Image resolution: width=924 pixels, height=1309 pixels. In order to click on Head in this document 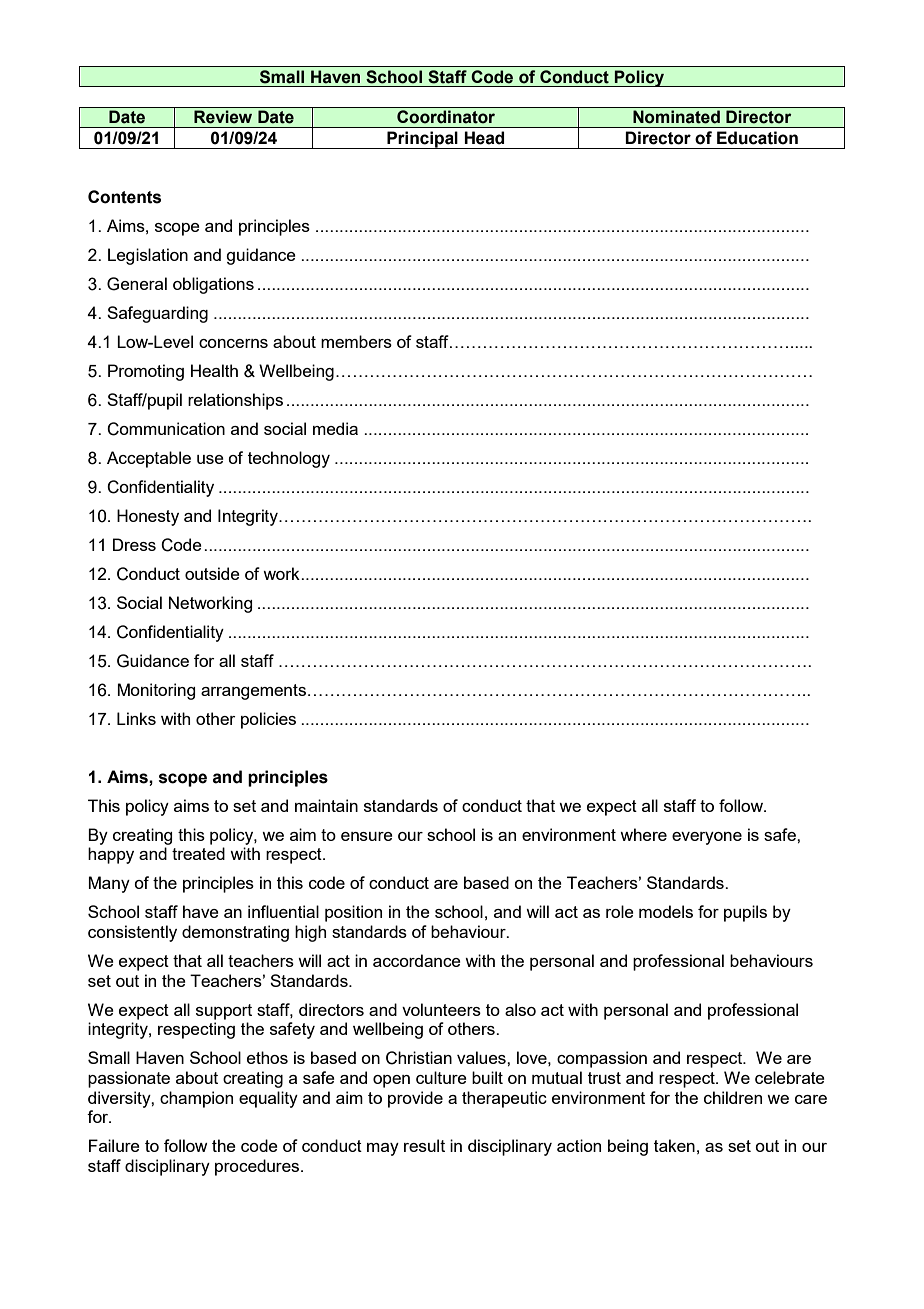, I will do `click(484, 138)`.
